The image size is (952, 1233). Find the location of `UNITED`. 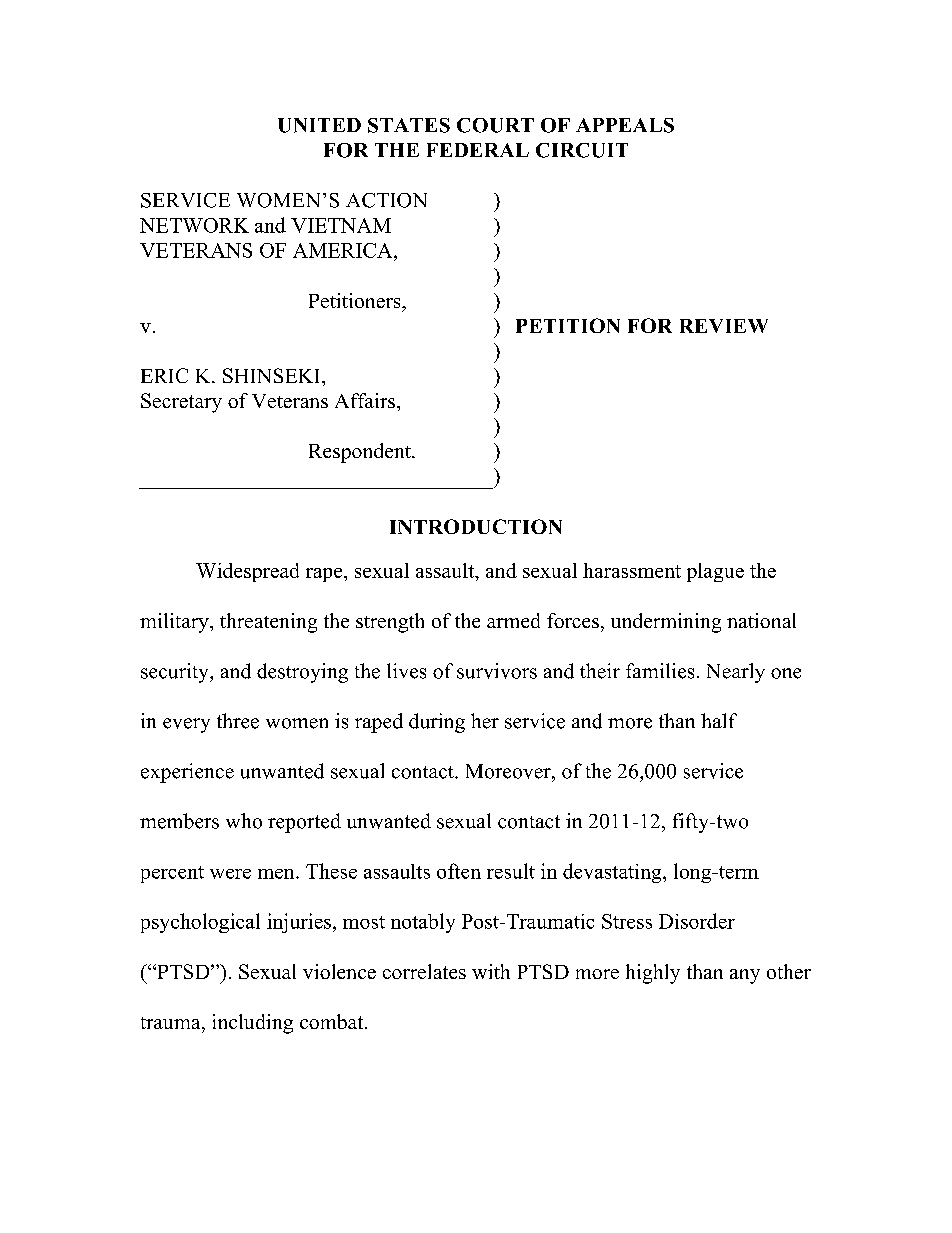

UNITED is located at coordinates (319, 125).
